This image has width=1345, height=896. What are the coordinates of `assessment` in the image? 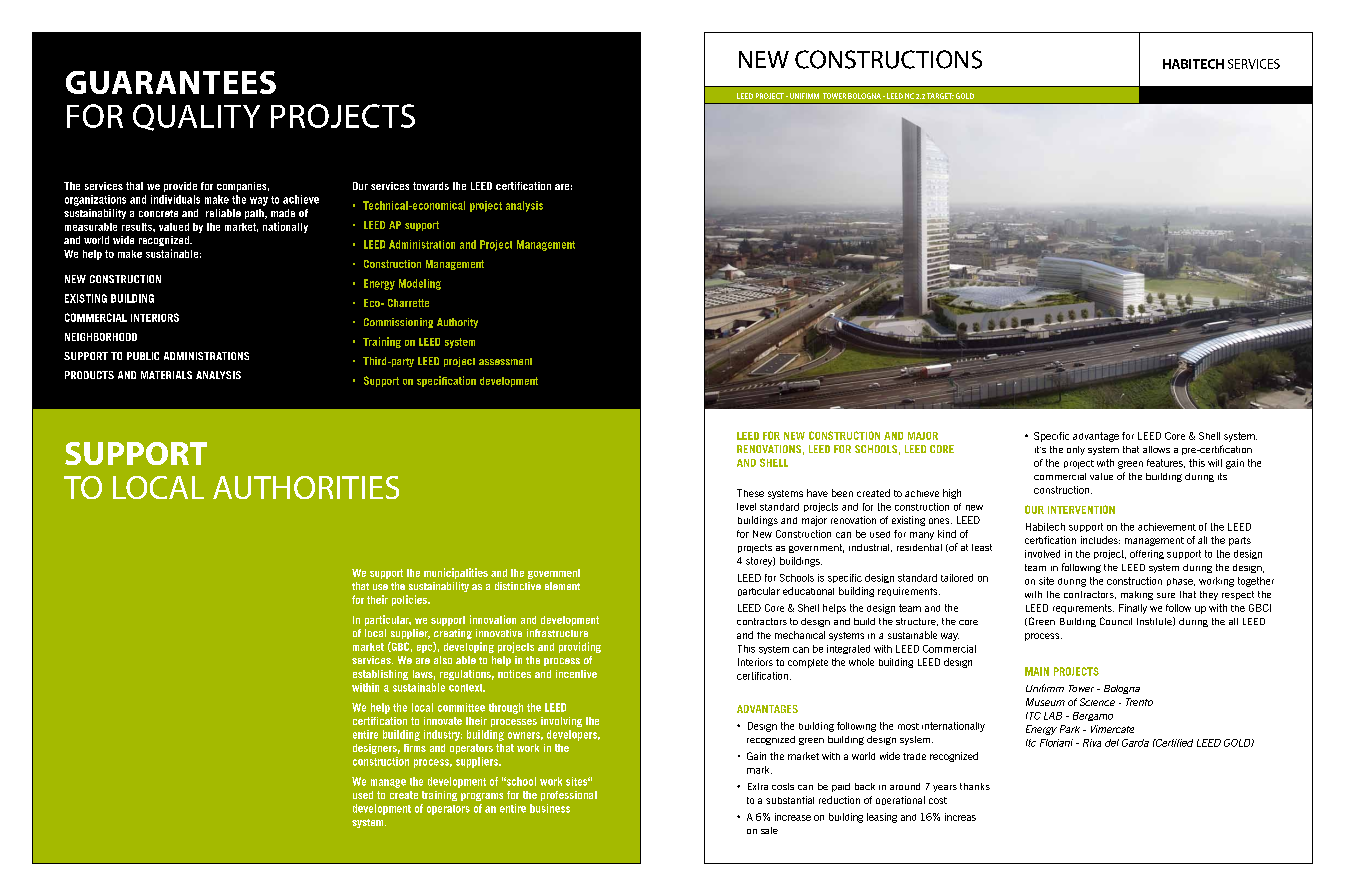 It's located at (505, 361).
